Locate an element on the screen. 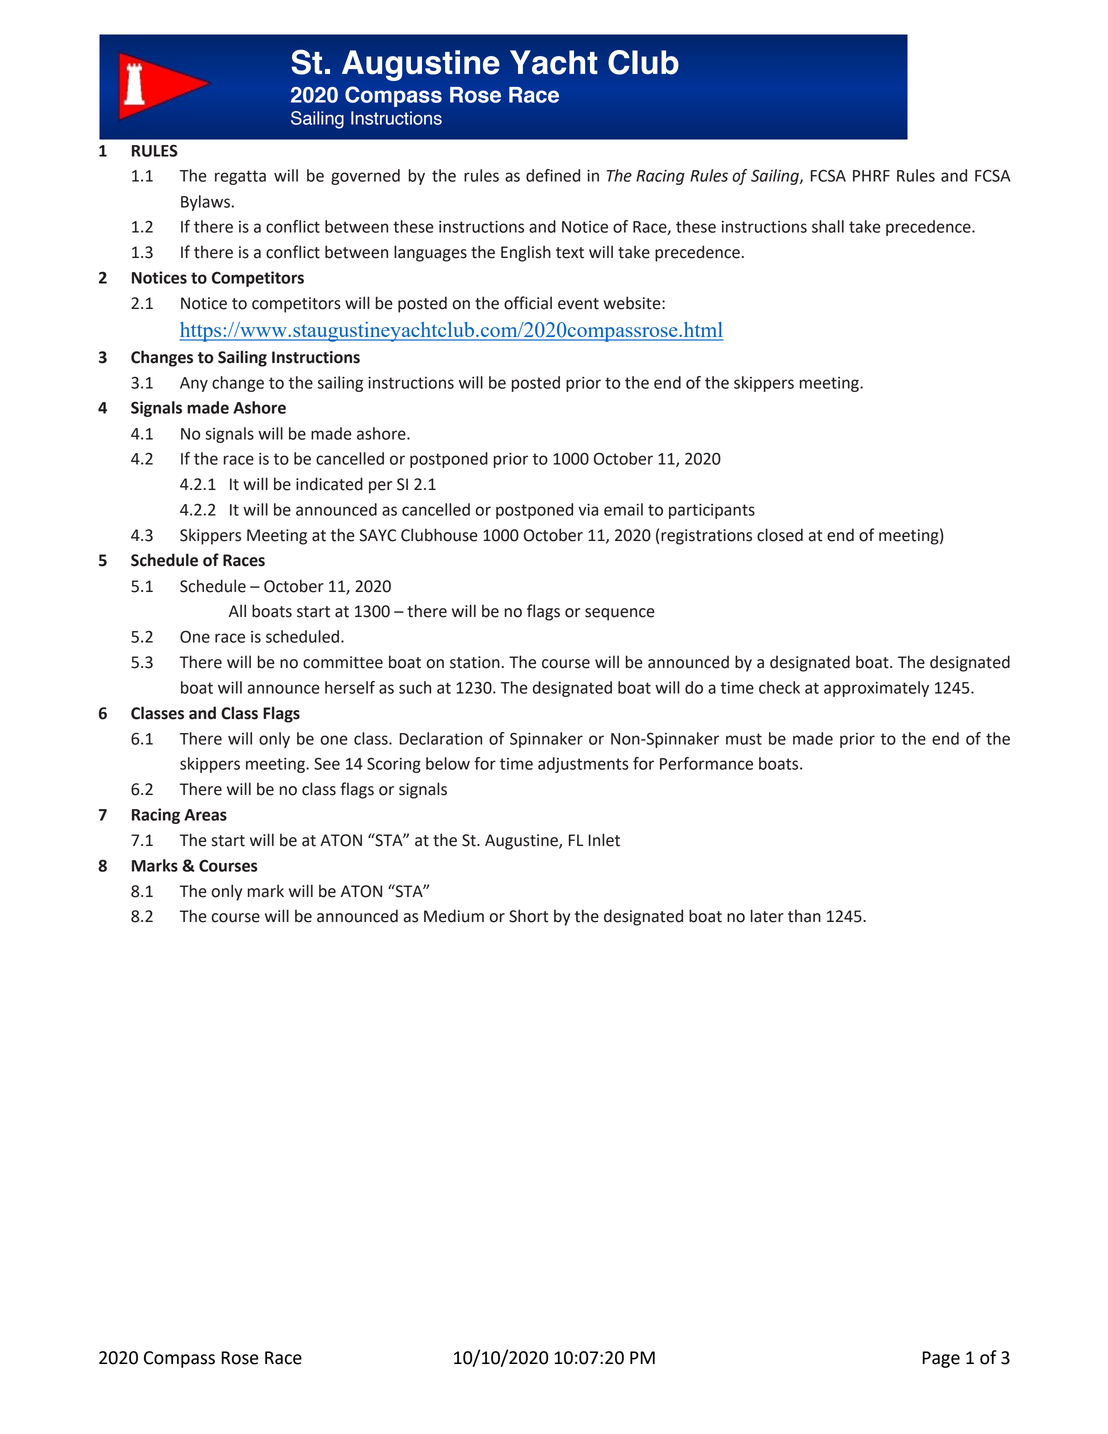  closed is located at coordinates (780, 535).
